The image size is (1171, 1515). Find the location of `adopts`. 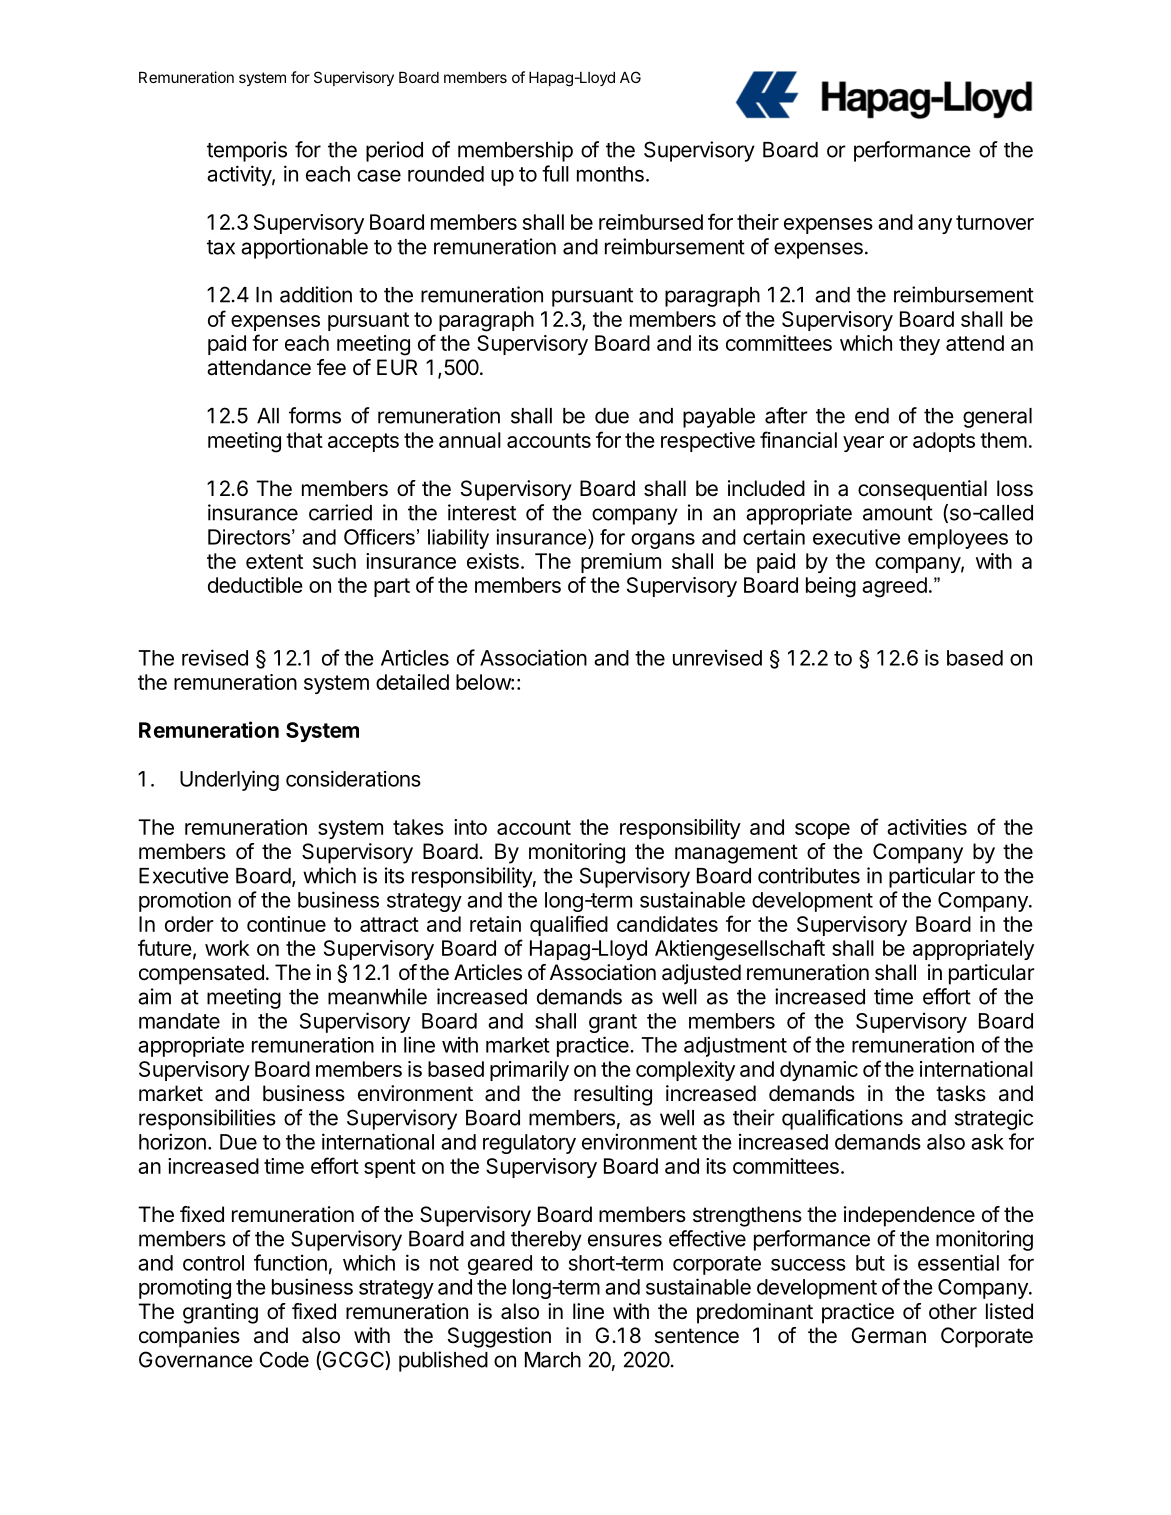

adopts is located at coordinates (944, 442).
